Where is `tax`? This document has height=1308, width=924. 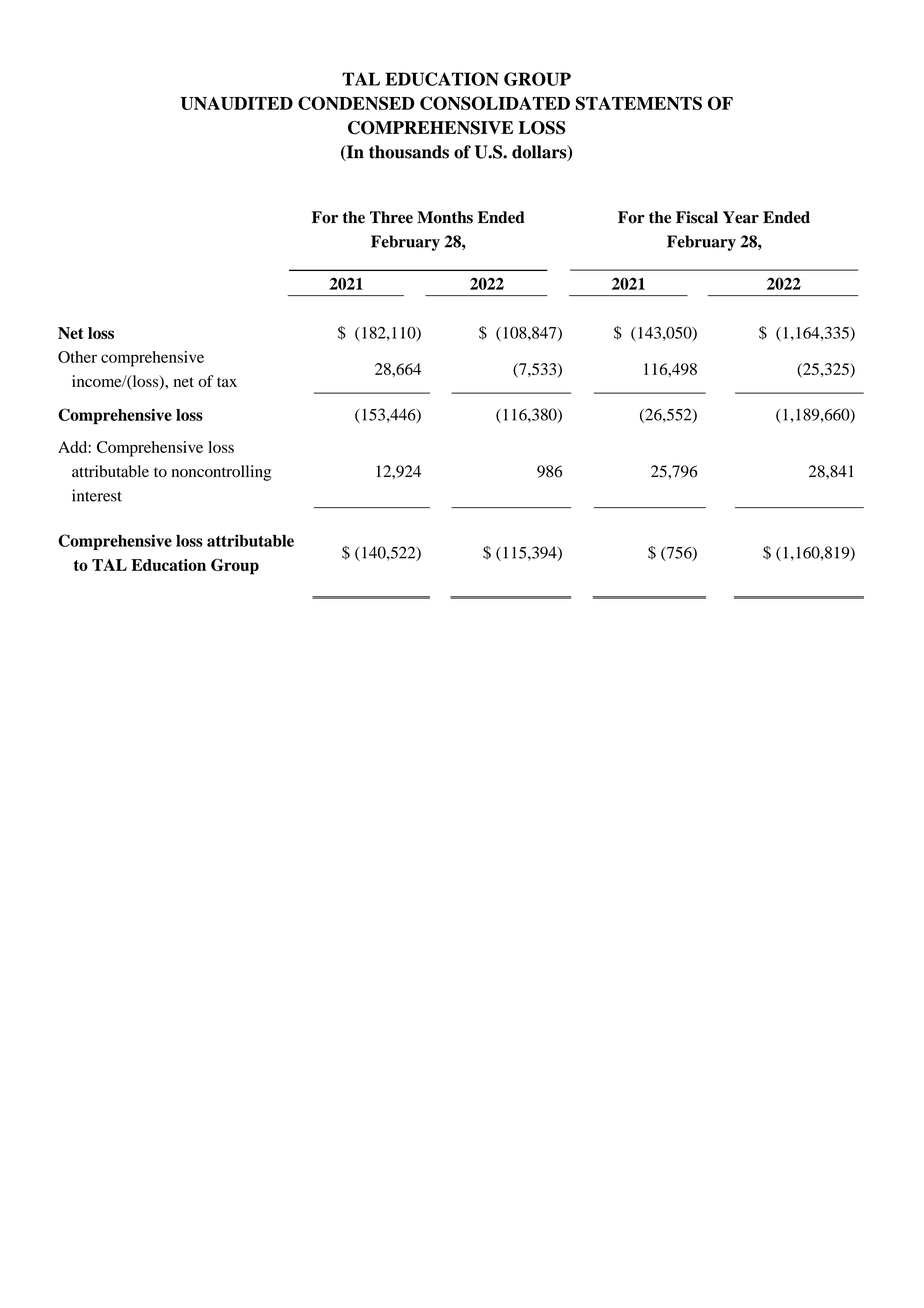 tax is located at coordinates (227, 382).
